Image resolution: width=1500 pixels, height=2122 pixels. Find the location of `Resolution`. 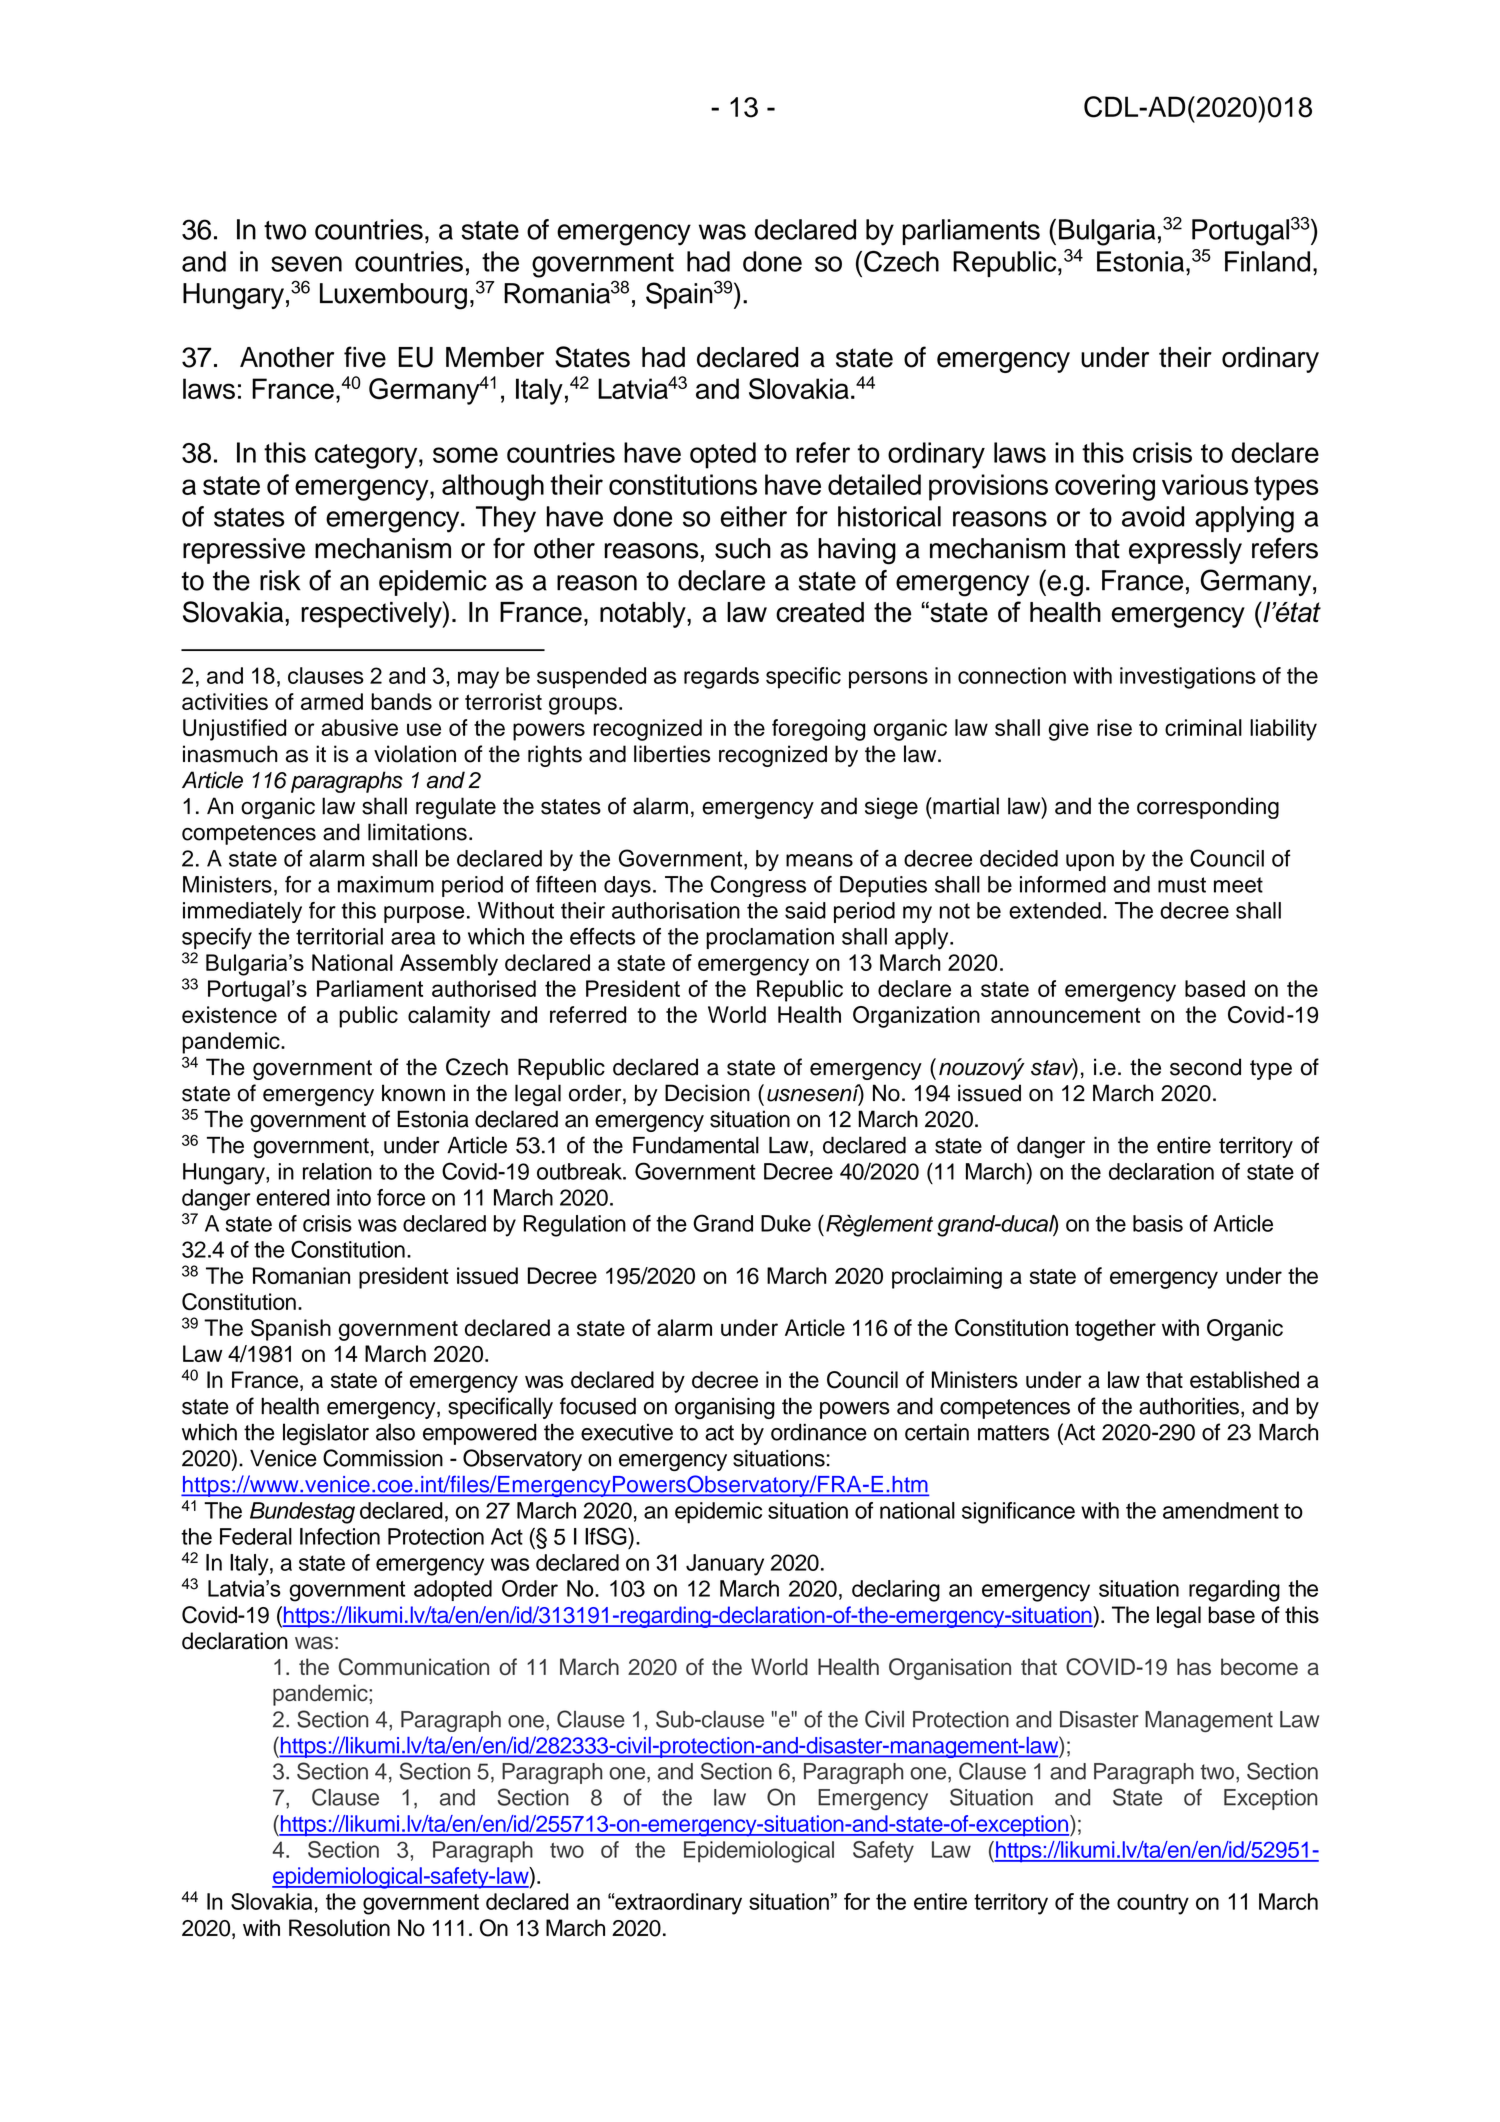

Resolution is located at coordinates (339, 1928).
